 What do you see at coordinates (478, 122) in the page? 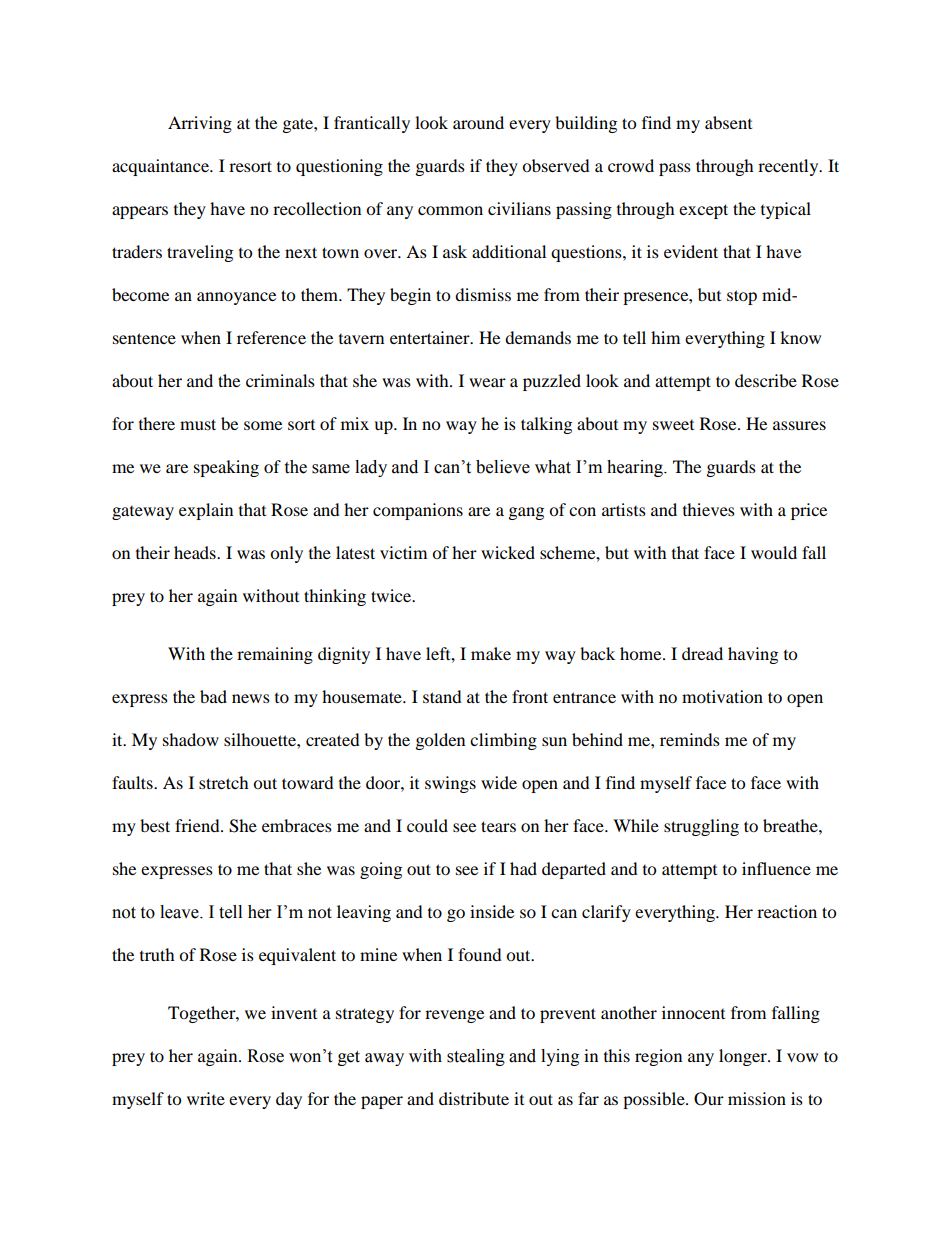
I see `around` at bounding box center [478, 122].
